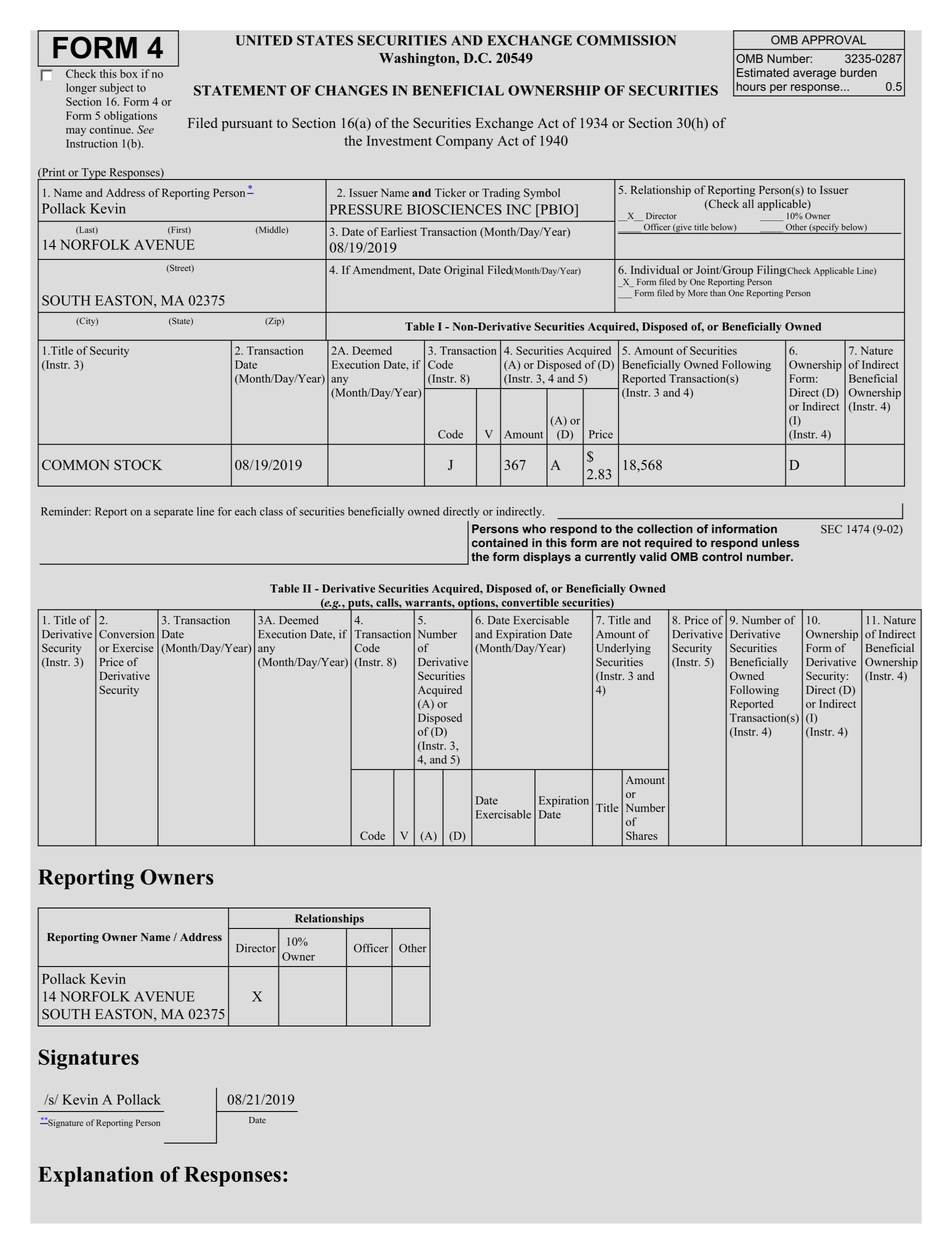  What do you see at coordinates (95, 1176) in the document?
I see `Explanation` at bounding box center [95, 1176].
